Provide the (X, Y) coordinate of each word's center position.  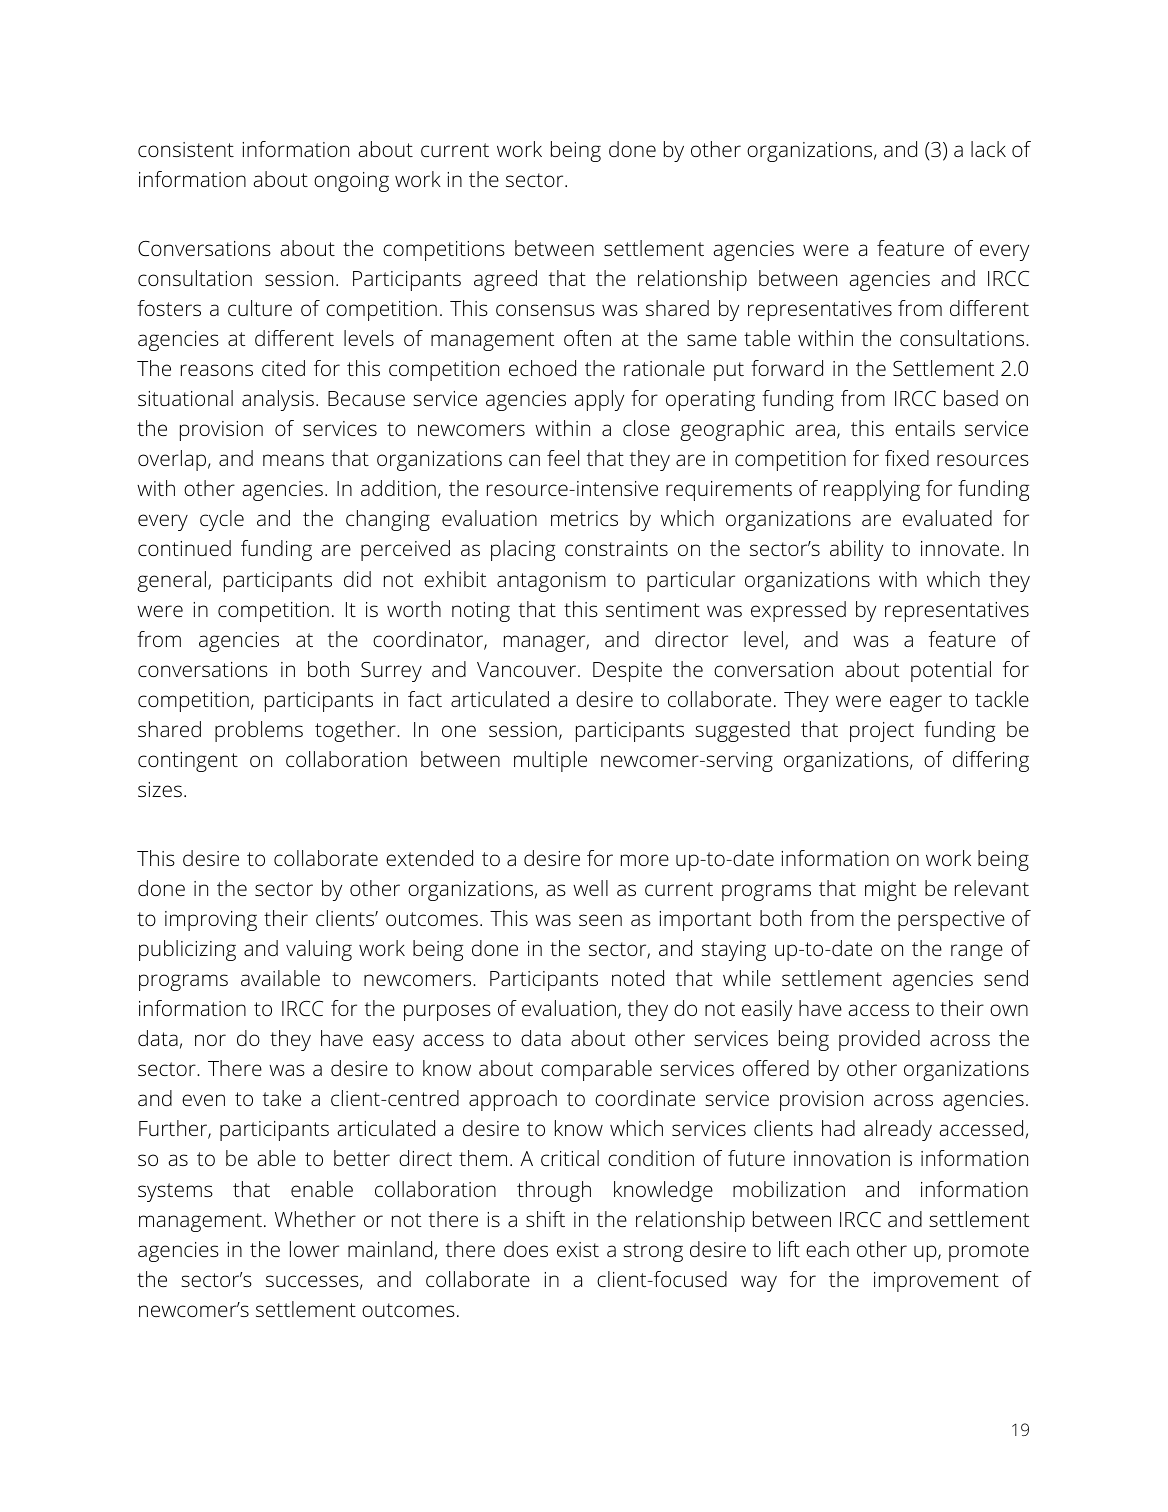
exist (578, 1249)
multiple (550, 761)
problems (259, 731)
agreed (505, 280)
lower (314, 1249)
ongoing (351, 182)
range (977, 952)
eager (916, 703)
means (293, 460)
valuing (319, 950)
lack (988, 149)
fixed (907, 458)
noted (638, 978)
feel (563, 458)
